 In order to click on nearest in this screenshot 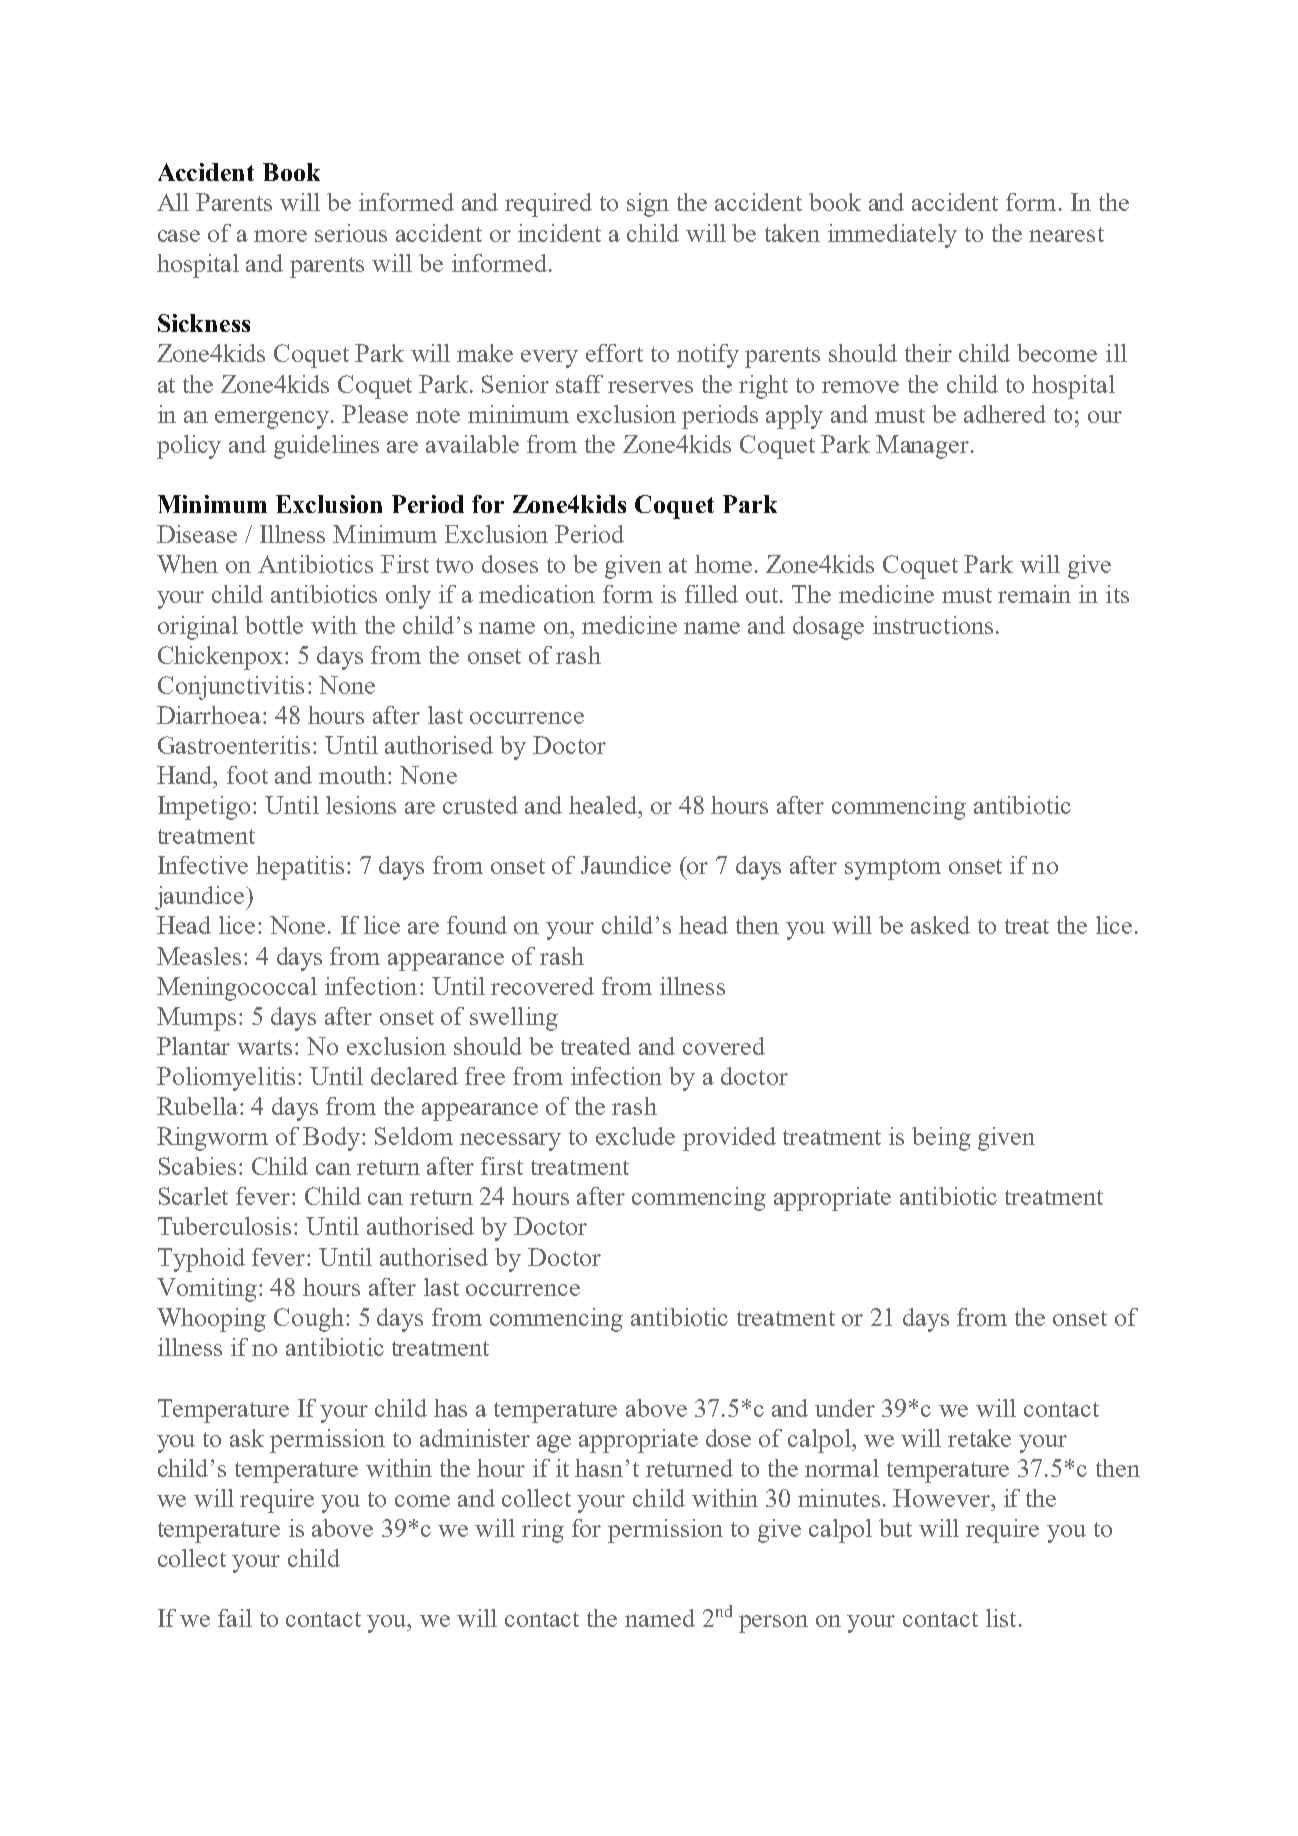, I will do `click(1066, 234)`.
